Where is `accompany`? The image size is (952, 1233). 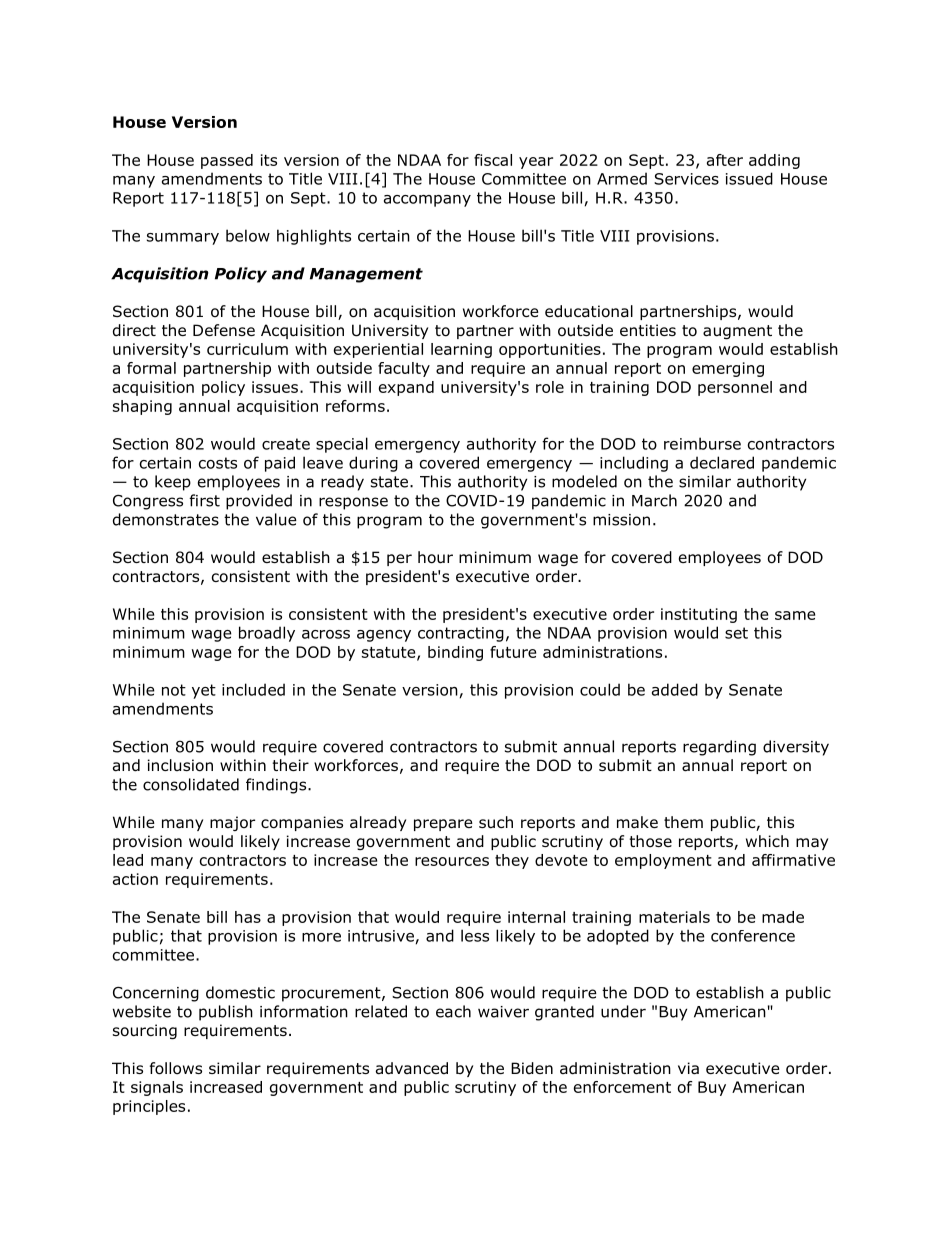 accompany is located at coordinates (427, 201).
